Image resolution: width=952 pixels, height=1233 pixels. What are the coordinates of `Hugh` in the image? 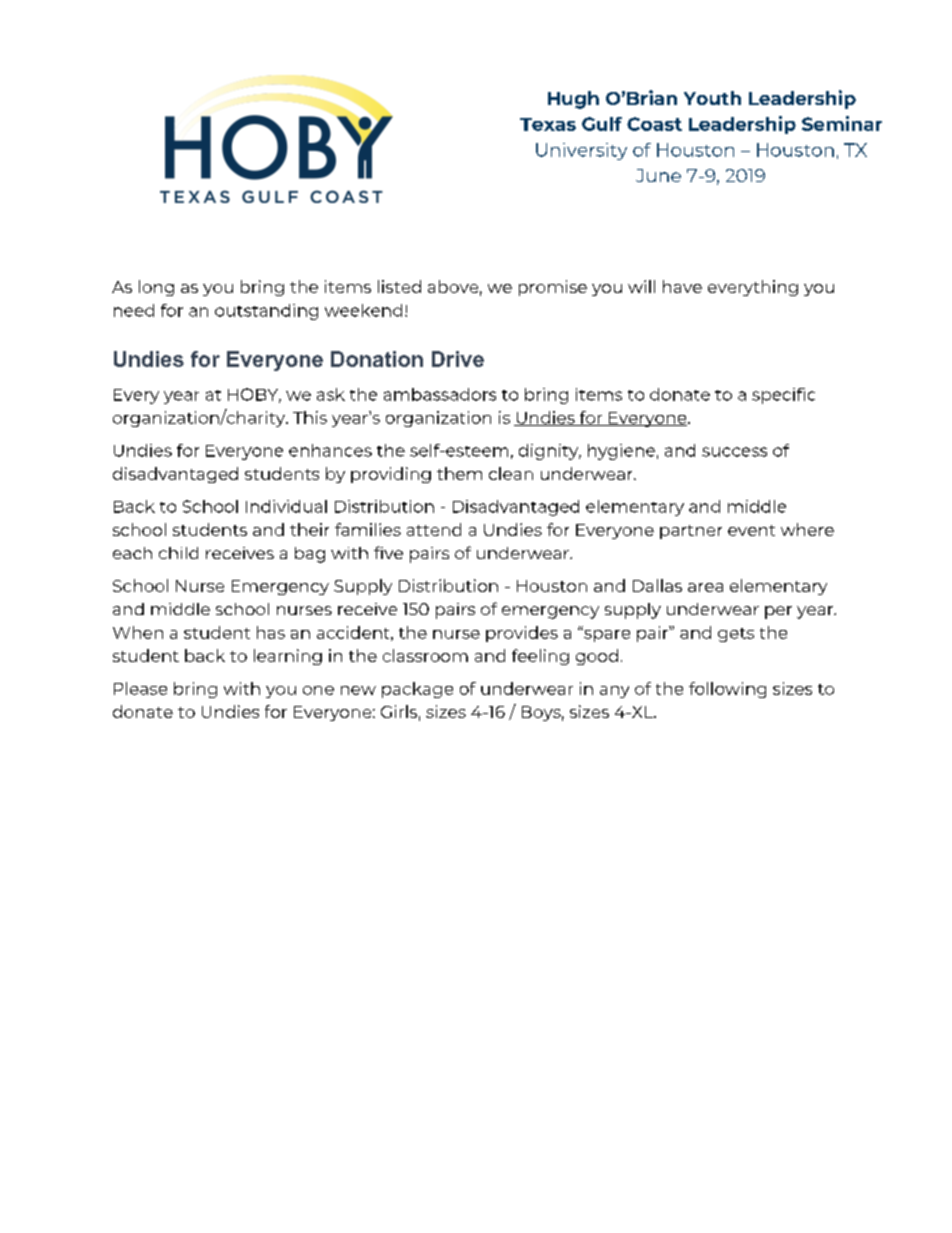 It's located at (573, 100).
